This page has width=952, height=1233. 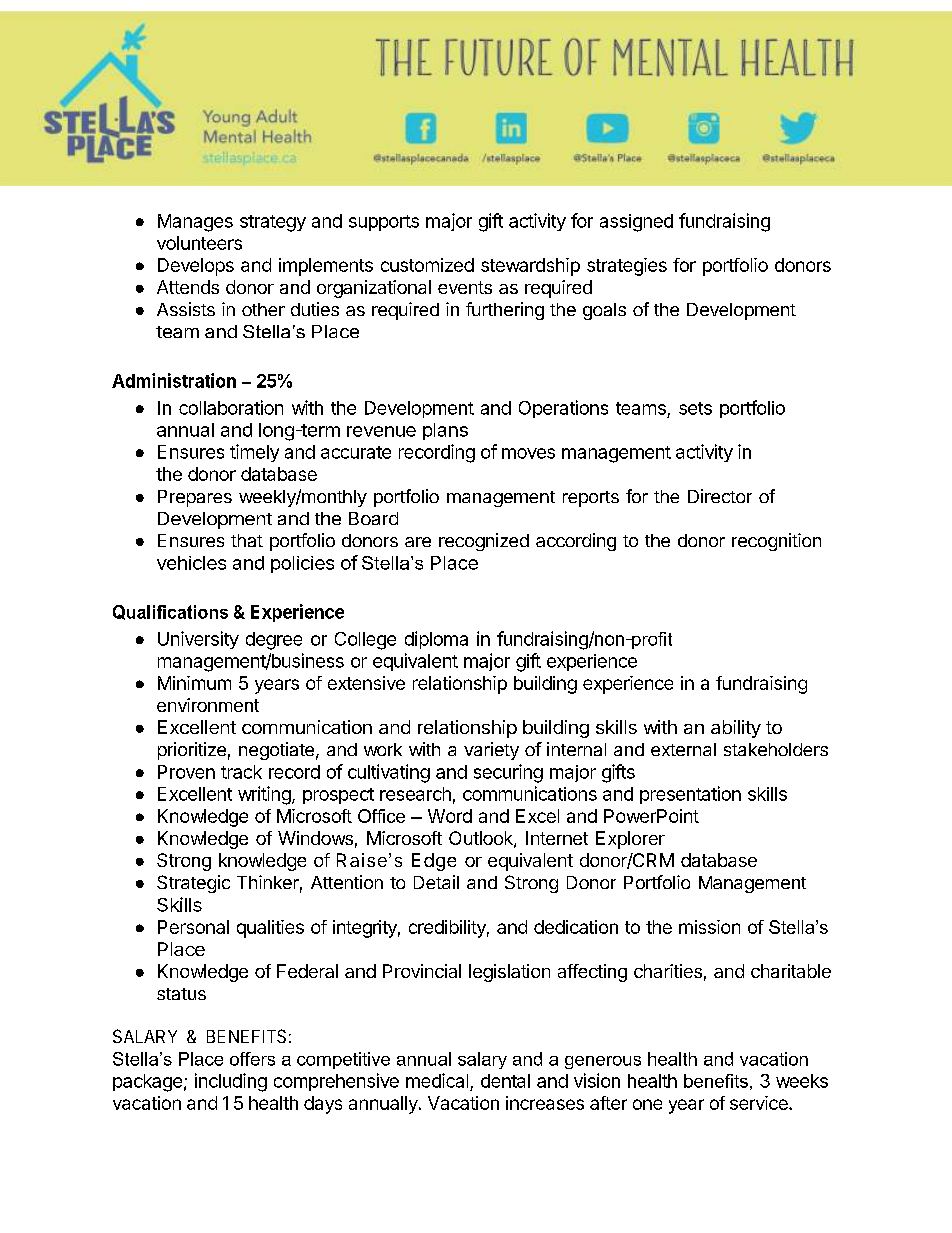 What do you see at coordinates (194, 683) in the page?
I see `Minimum` at bounding box center [194, 683].
